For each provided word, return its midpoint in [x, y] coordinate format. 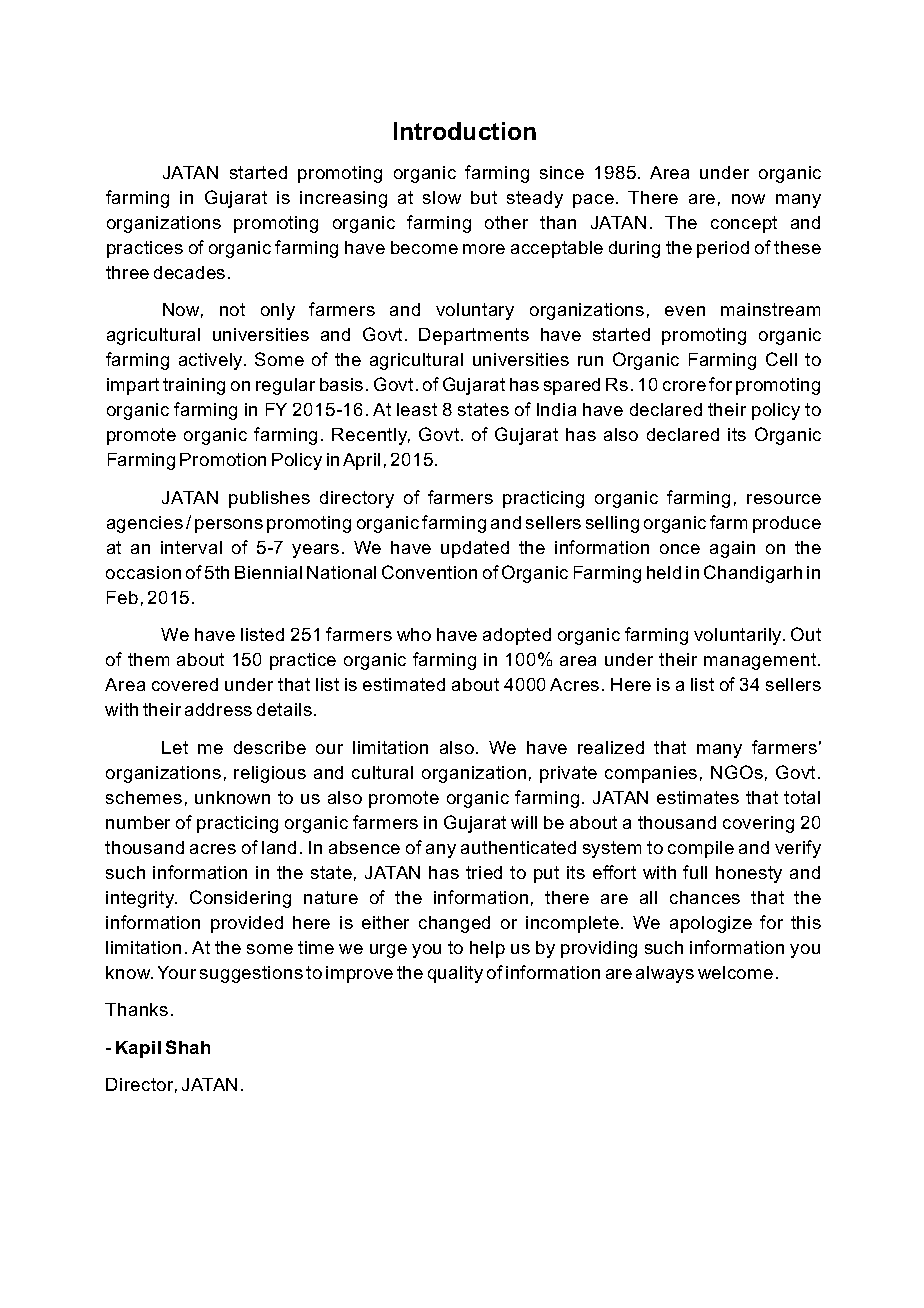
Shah [188, 1047]
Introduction [465, 131]
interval [191, 547]
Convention [429, 572]
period [723, 249]
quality [455, 974]
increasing [343, 199]
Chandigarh [753, 574]
